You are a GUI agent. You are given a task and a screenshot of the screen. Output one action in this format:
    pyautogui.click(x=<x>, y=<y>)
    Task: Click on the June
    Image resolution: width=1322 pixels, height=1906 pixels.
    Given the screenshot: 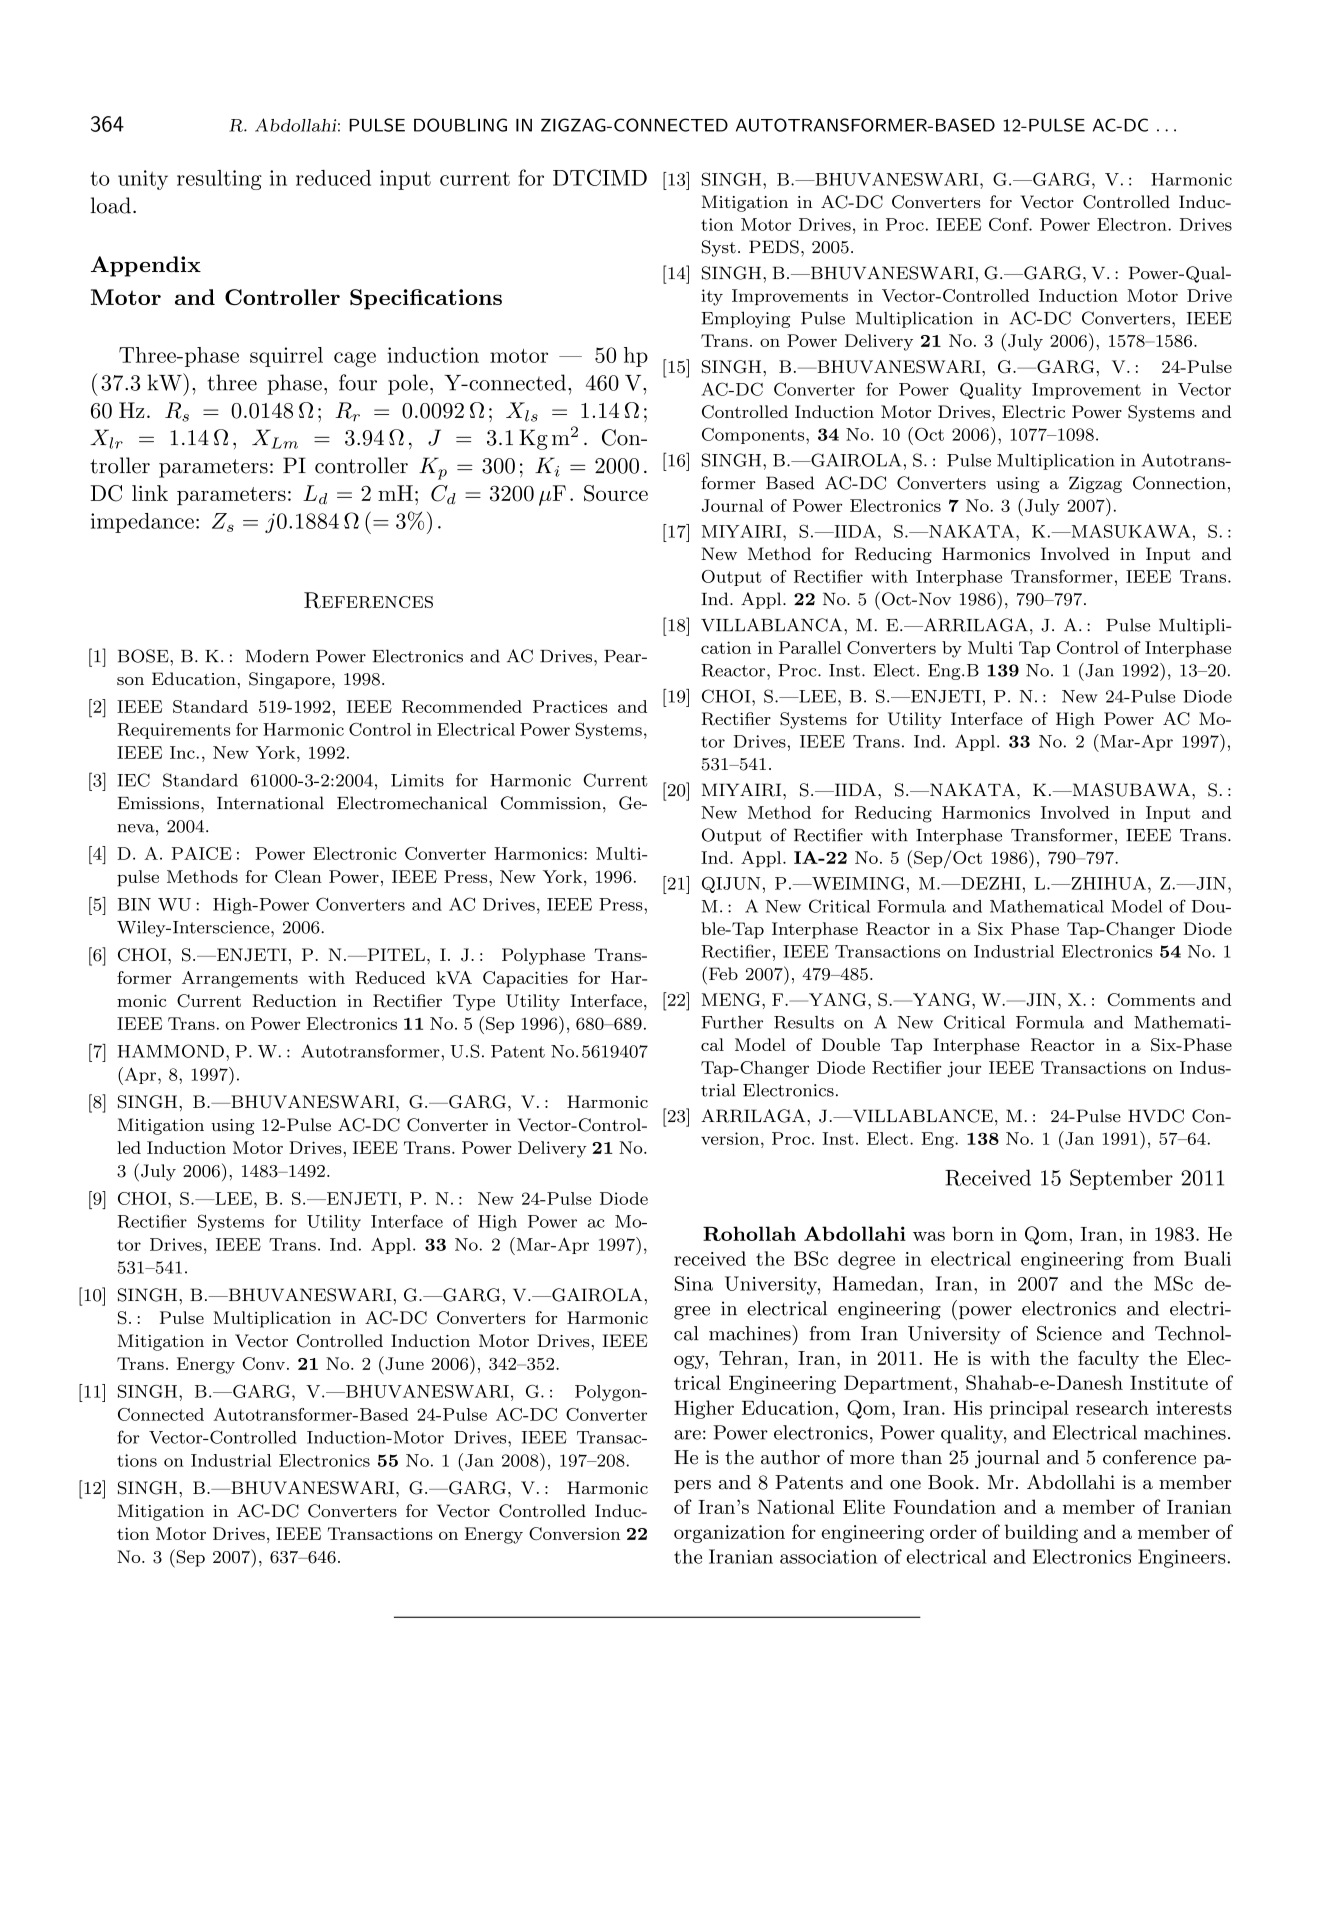 What is the action you would take?
    pyautogui.click(x=403, y=1363)
